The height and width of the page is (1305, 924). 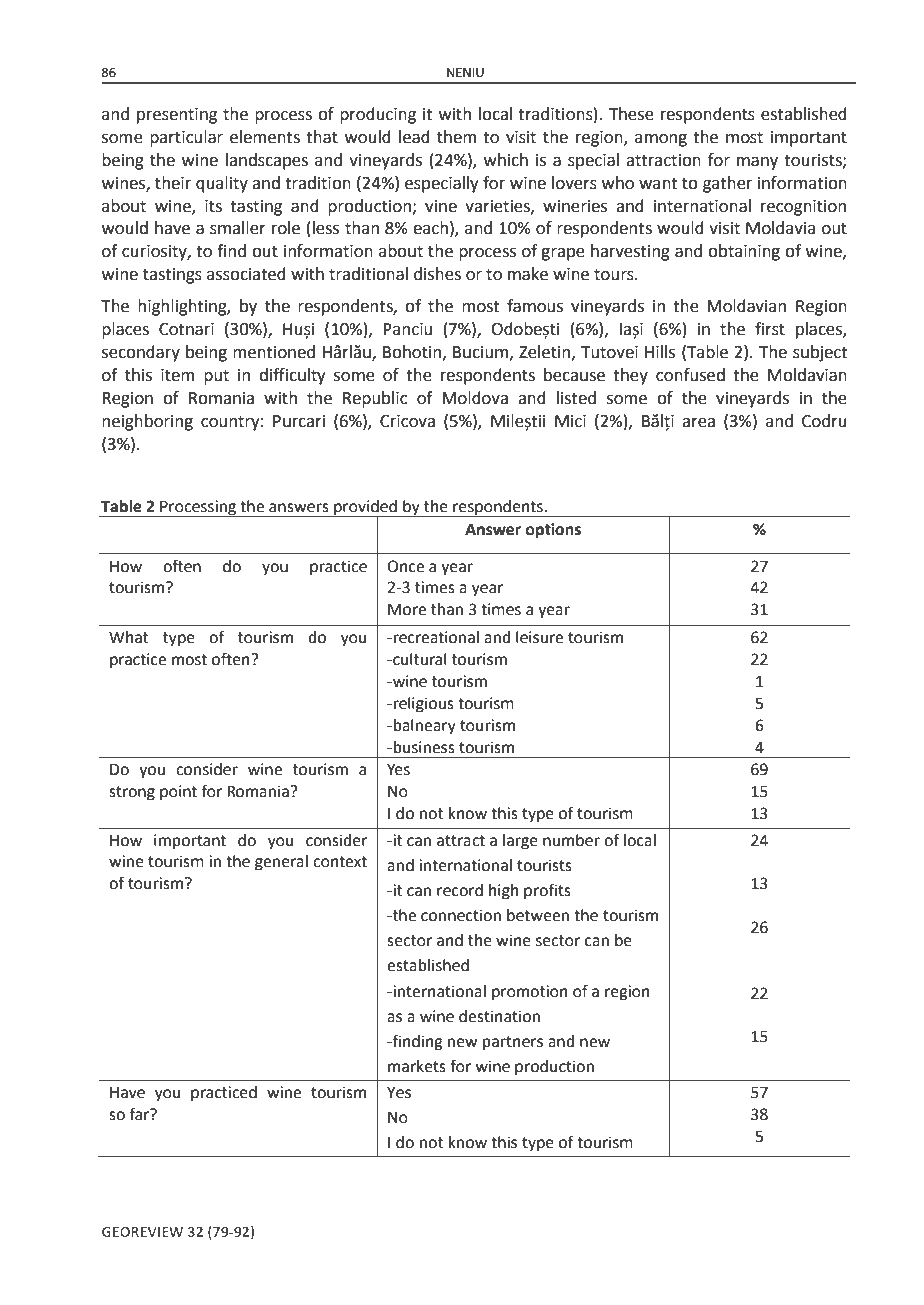 I want to click on number, so click(x=571, y=840).
